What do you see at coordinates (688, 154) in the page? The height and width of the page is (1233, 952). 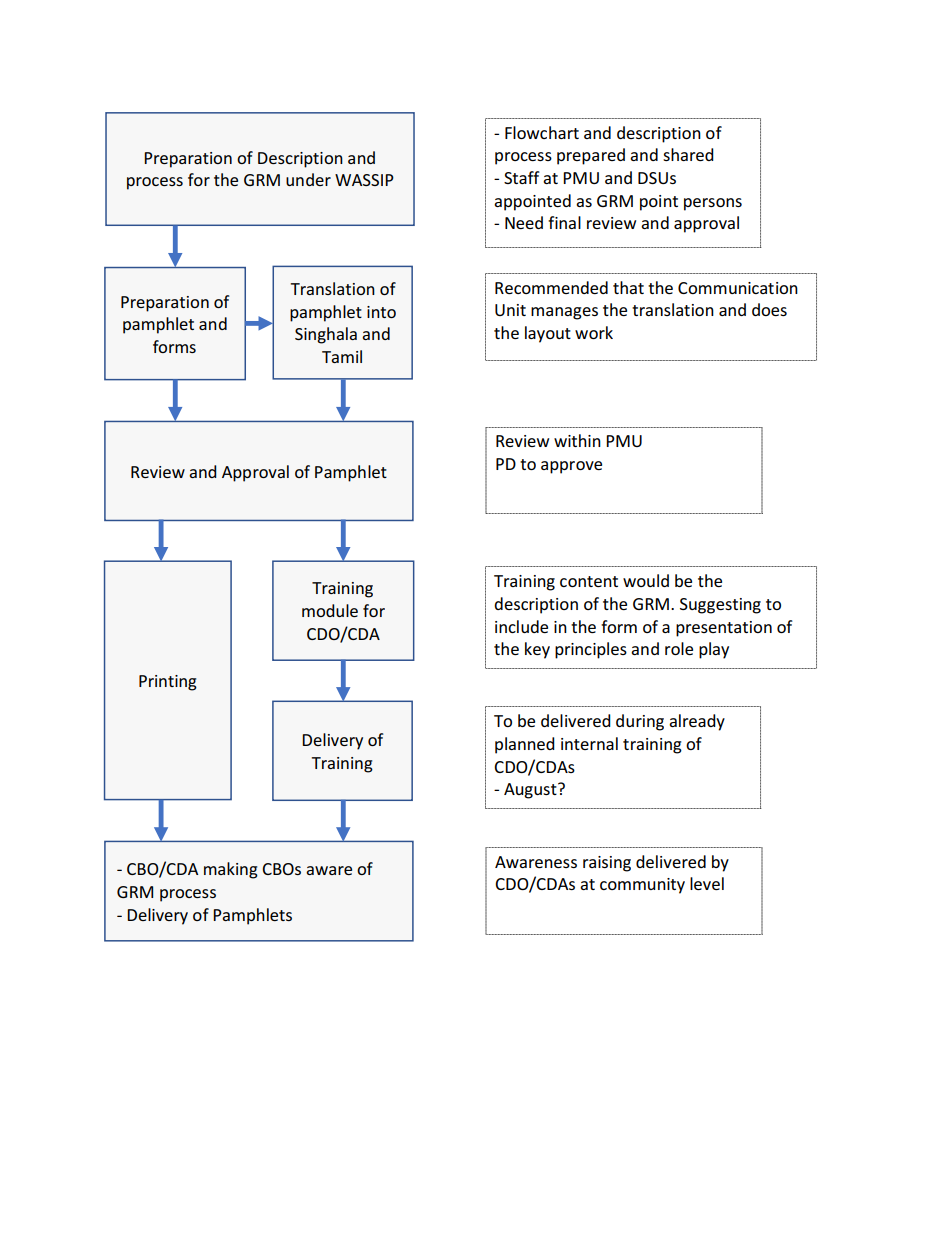 I see `shared` at bounding box center [688, 154].
